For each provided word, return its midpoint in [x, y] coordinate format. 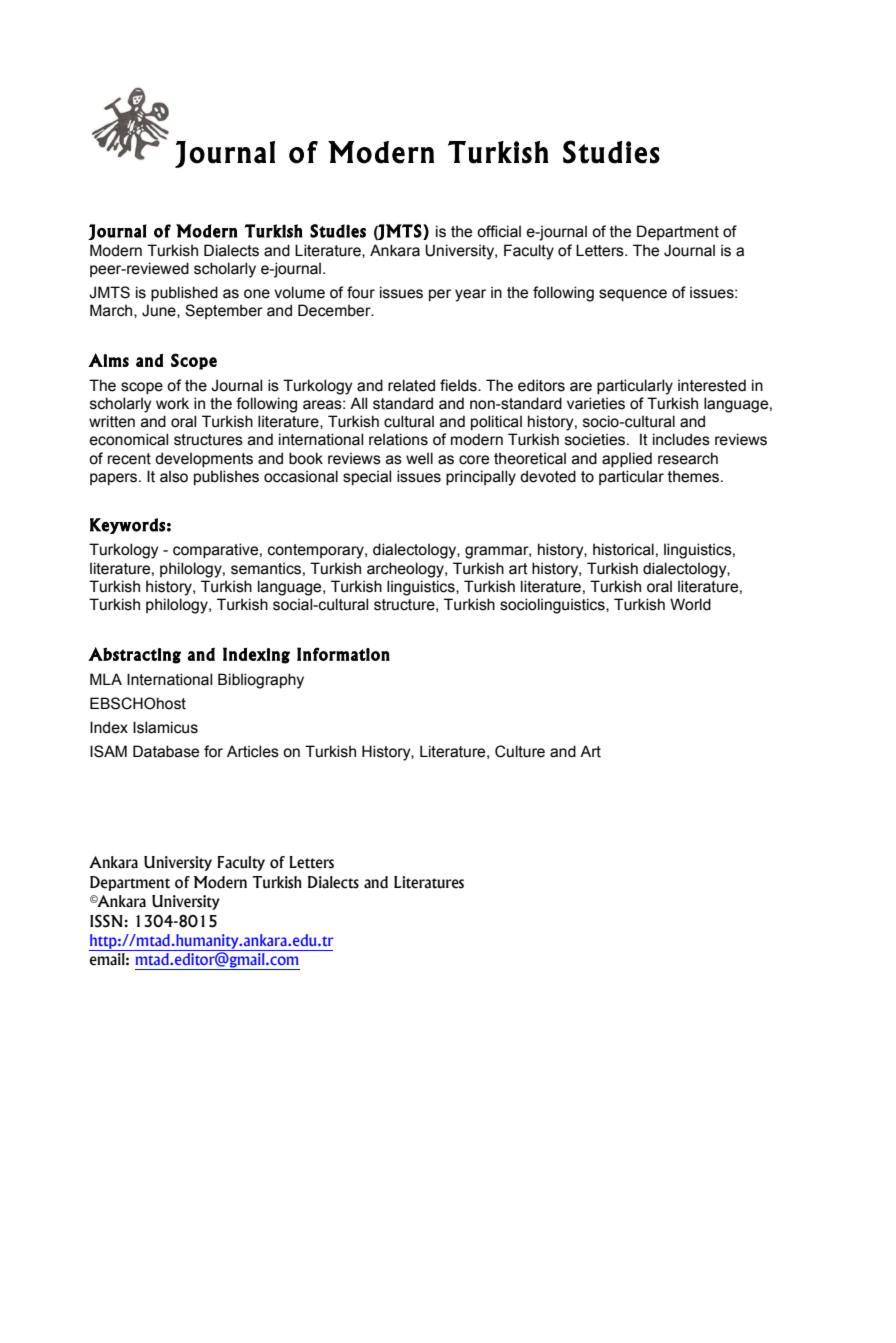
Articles [253, 751]
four [361, 292]
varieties [596, 403]
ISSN [107, 921]
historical [623, 549]
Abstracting [134, 655]
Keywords [127, 526]
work [172, 403]
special [367, 477]
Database [166, 751]
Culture [520, 751]
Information [343, 654]
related [411, 385]
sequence [633, 295]
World [690, 604]
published [184, 293]
